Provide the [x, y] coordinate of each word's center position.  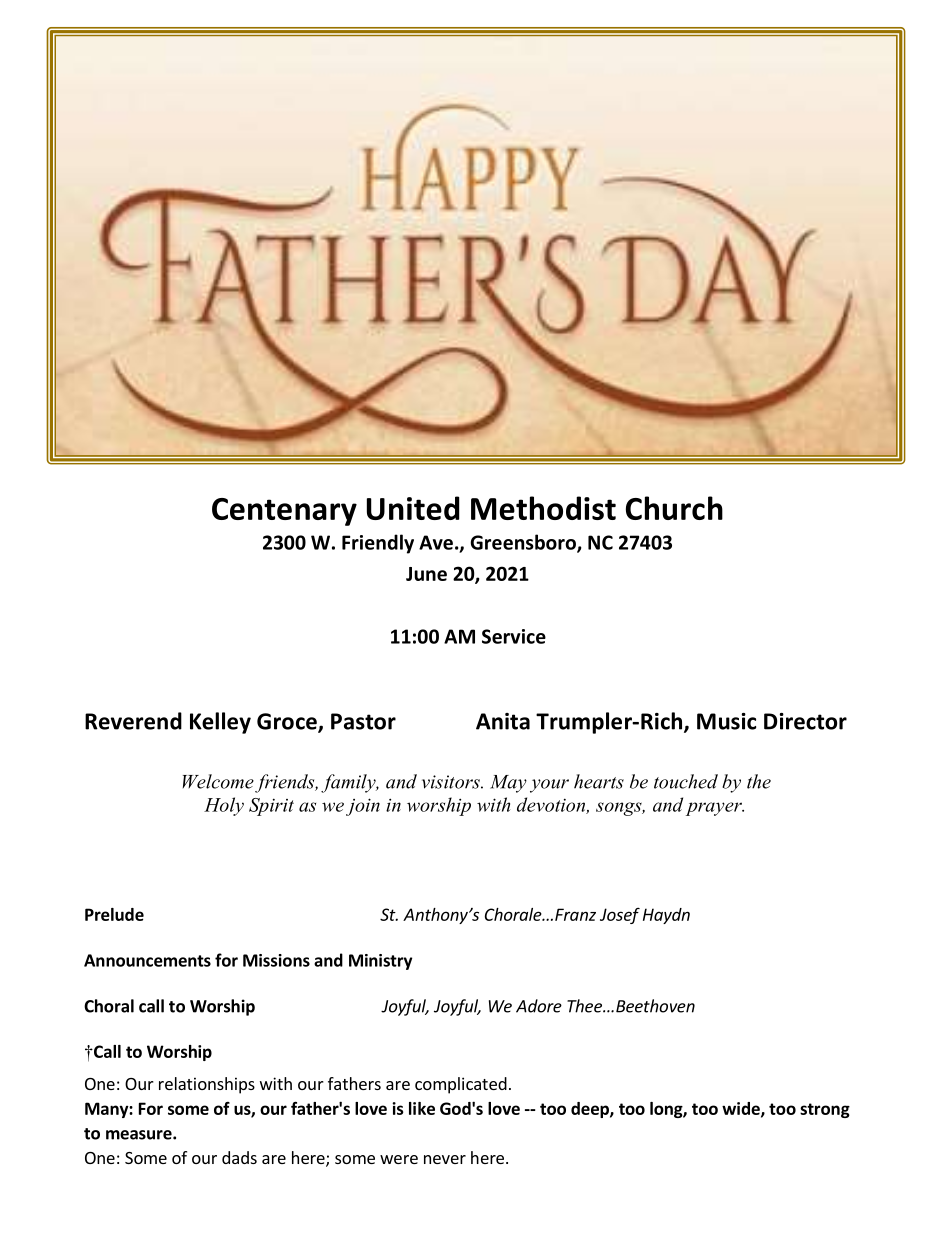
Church [674, 508]
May [508, 784]
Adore [539, 1006]
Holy [224, 806]
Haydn [666, 916]
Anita [503, 721]
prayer [715, 809]
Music [726, 721]
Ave [436, 542]
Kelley [220, 723]
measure [140, 1135]
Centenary [284, 512]
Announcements [147, 960]
